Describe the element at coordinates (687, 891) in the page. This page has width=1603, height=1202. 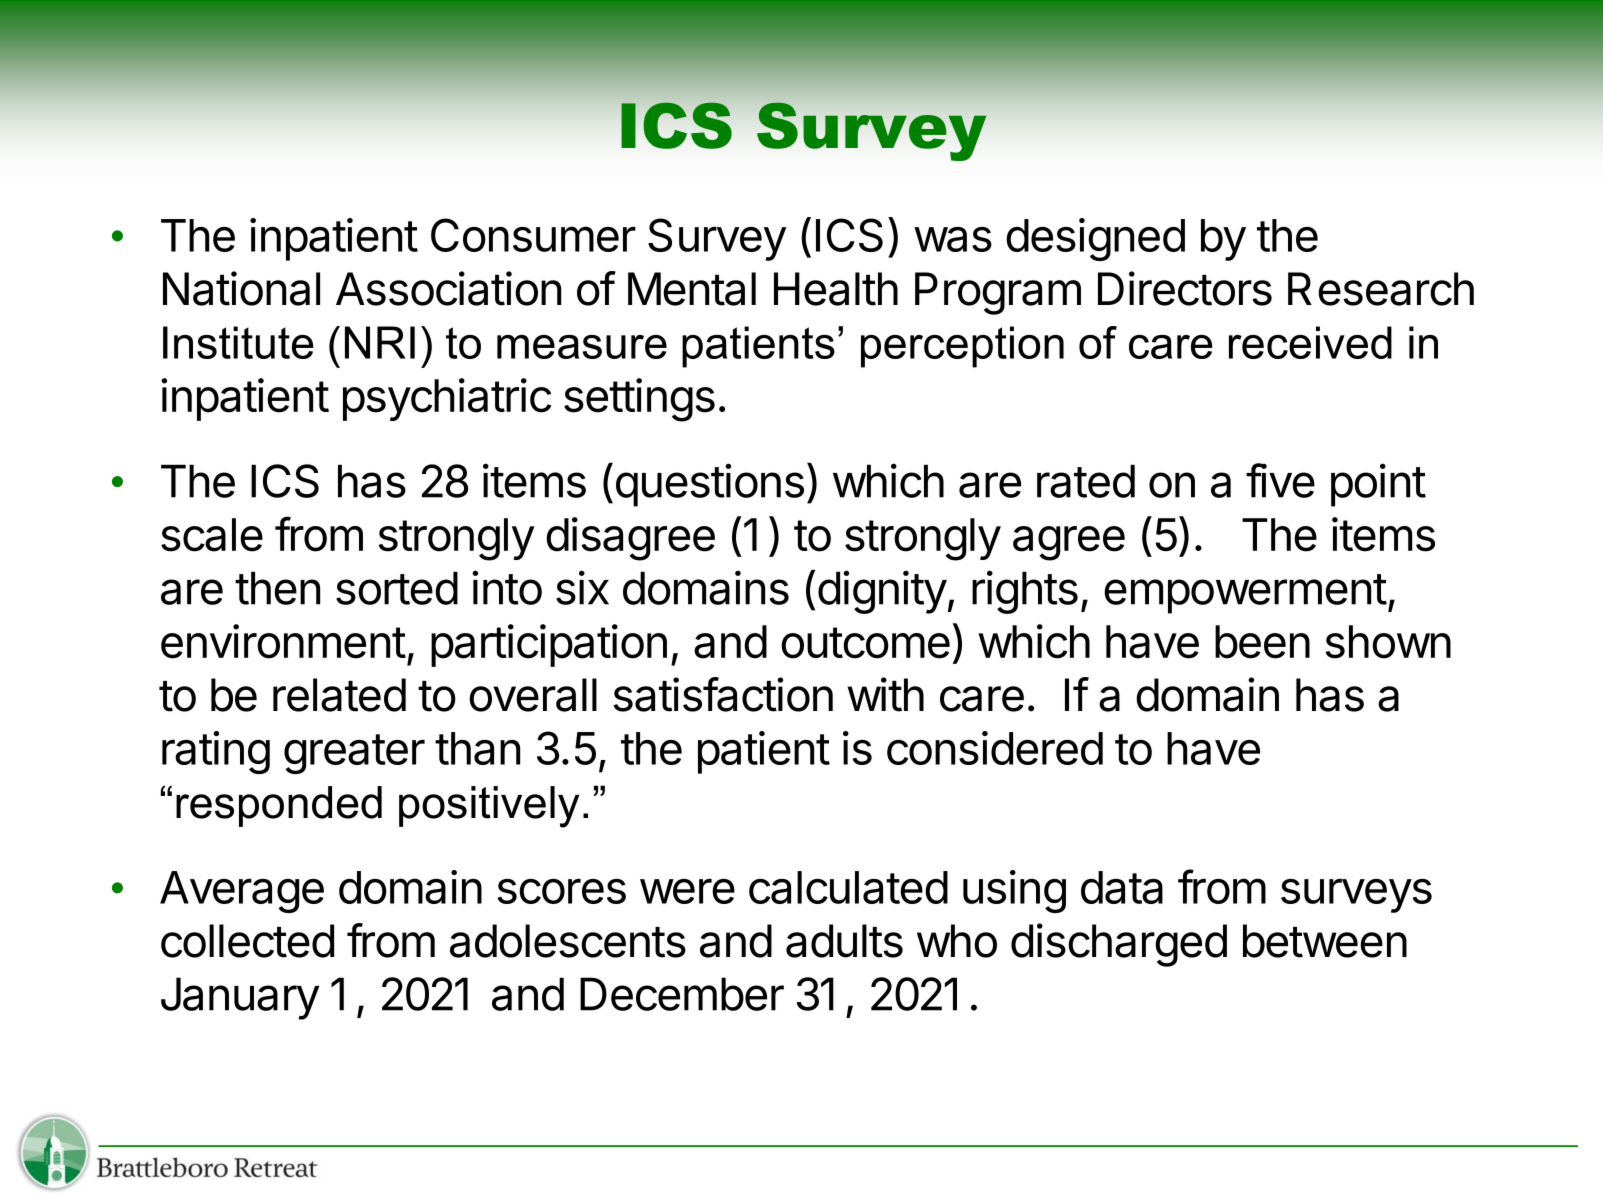
I see `were` at that location.
